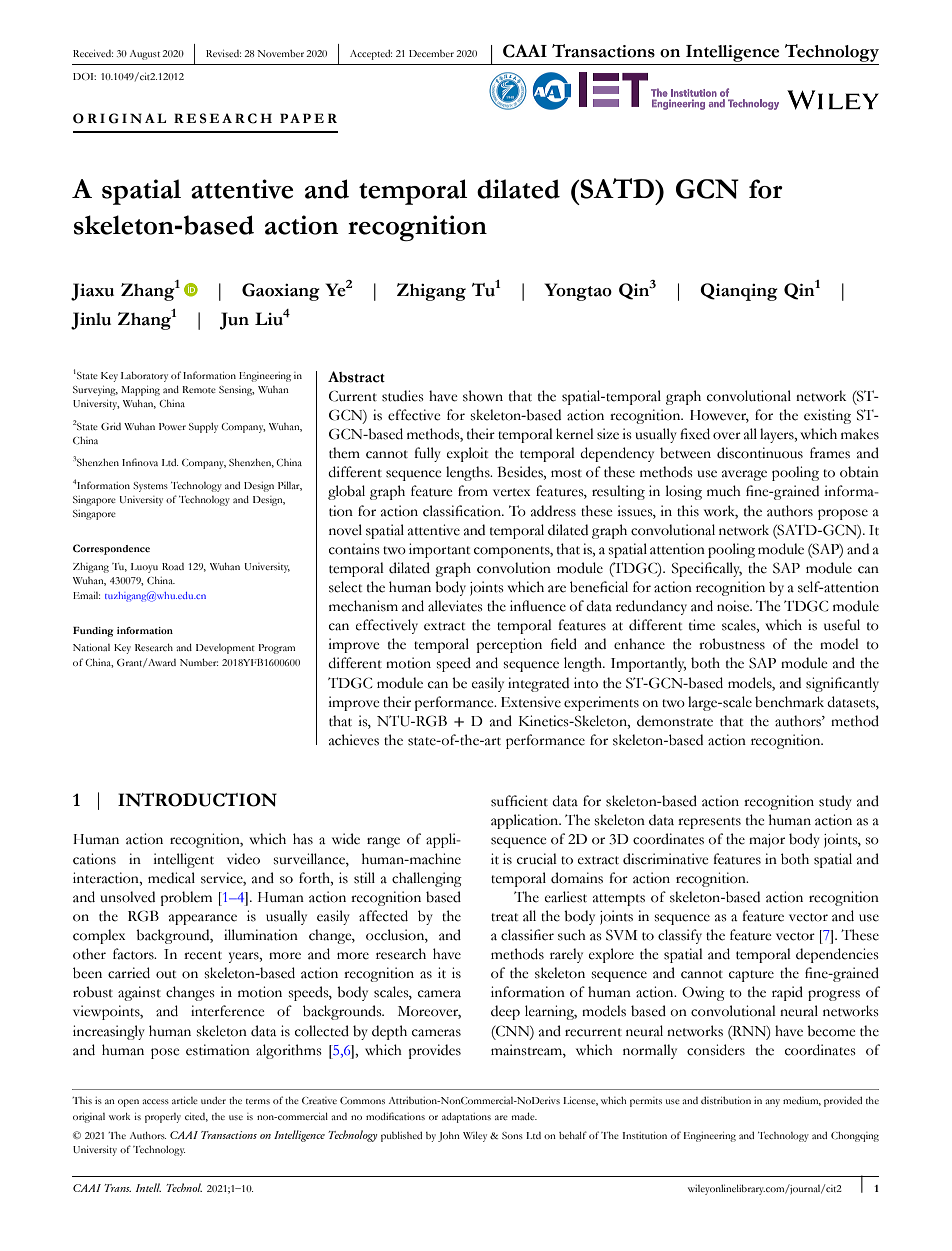 This screenshot has width=952, height=1251. What do you see at coordinates (455, 606) in the screenshot?
I see `alleviates` at bounding box center [455, 606].
